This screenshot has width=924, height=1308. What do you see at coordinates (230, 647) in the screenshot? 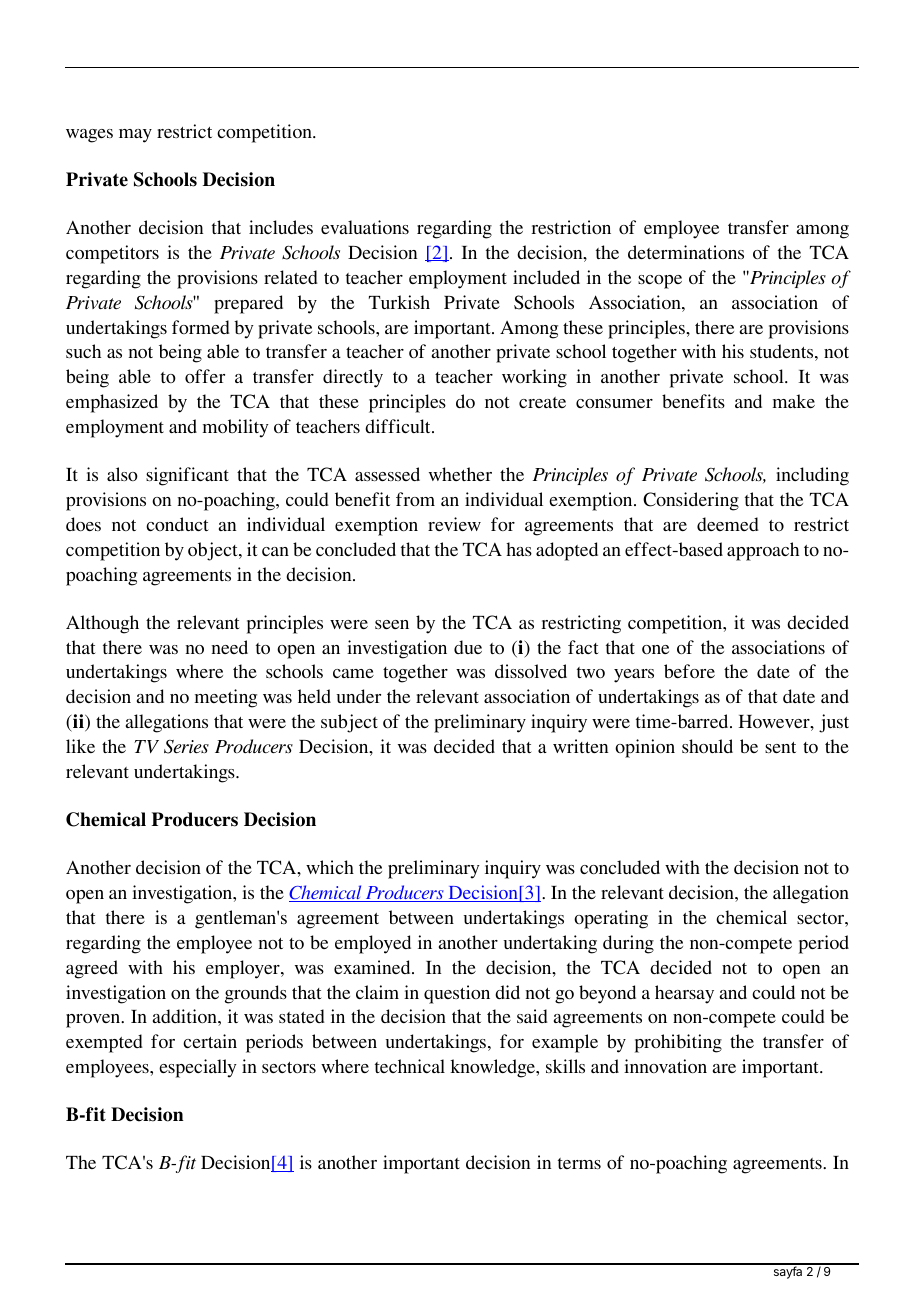
I see `need` at bounding box center [230, 647].
